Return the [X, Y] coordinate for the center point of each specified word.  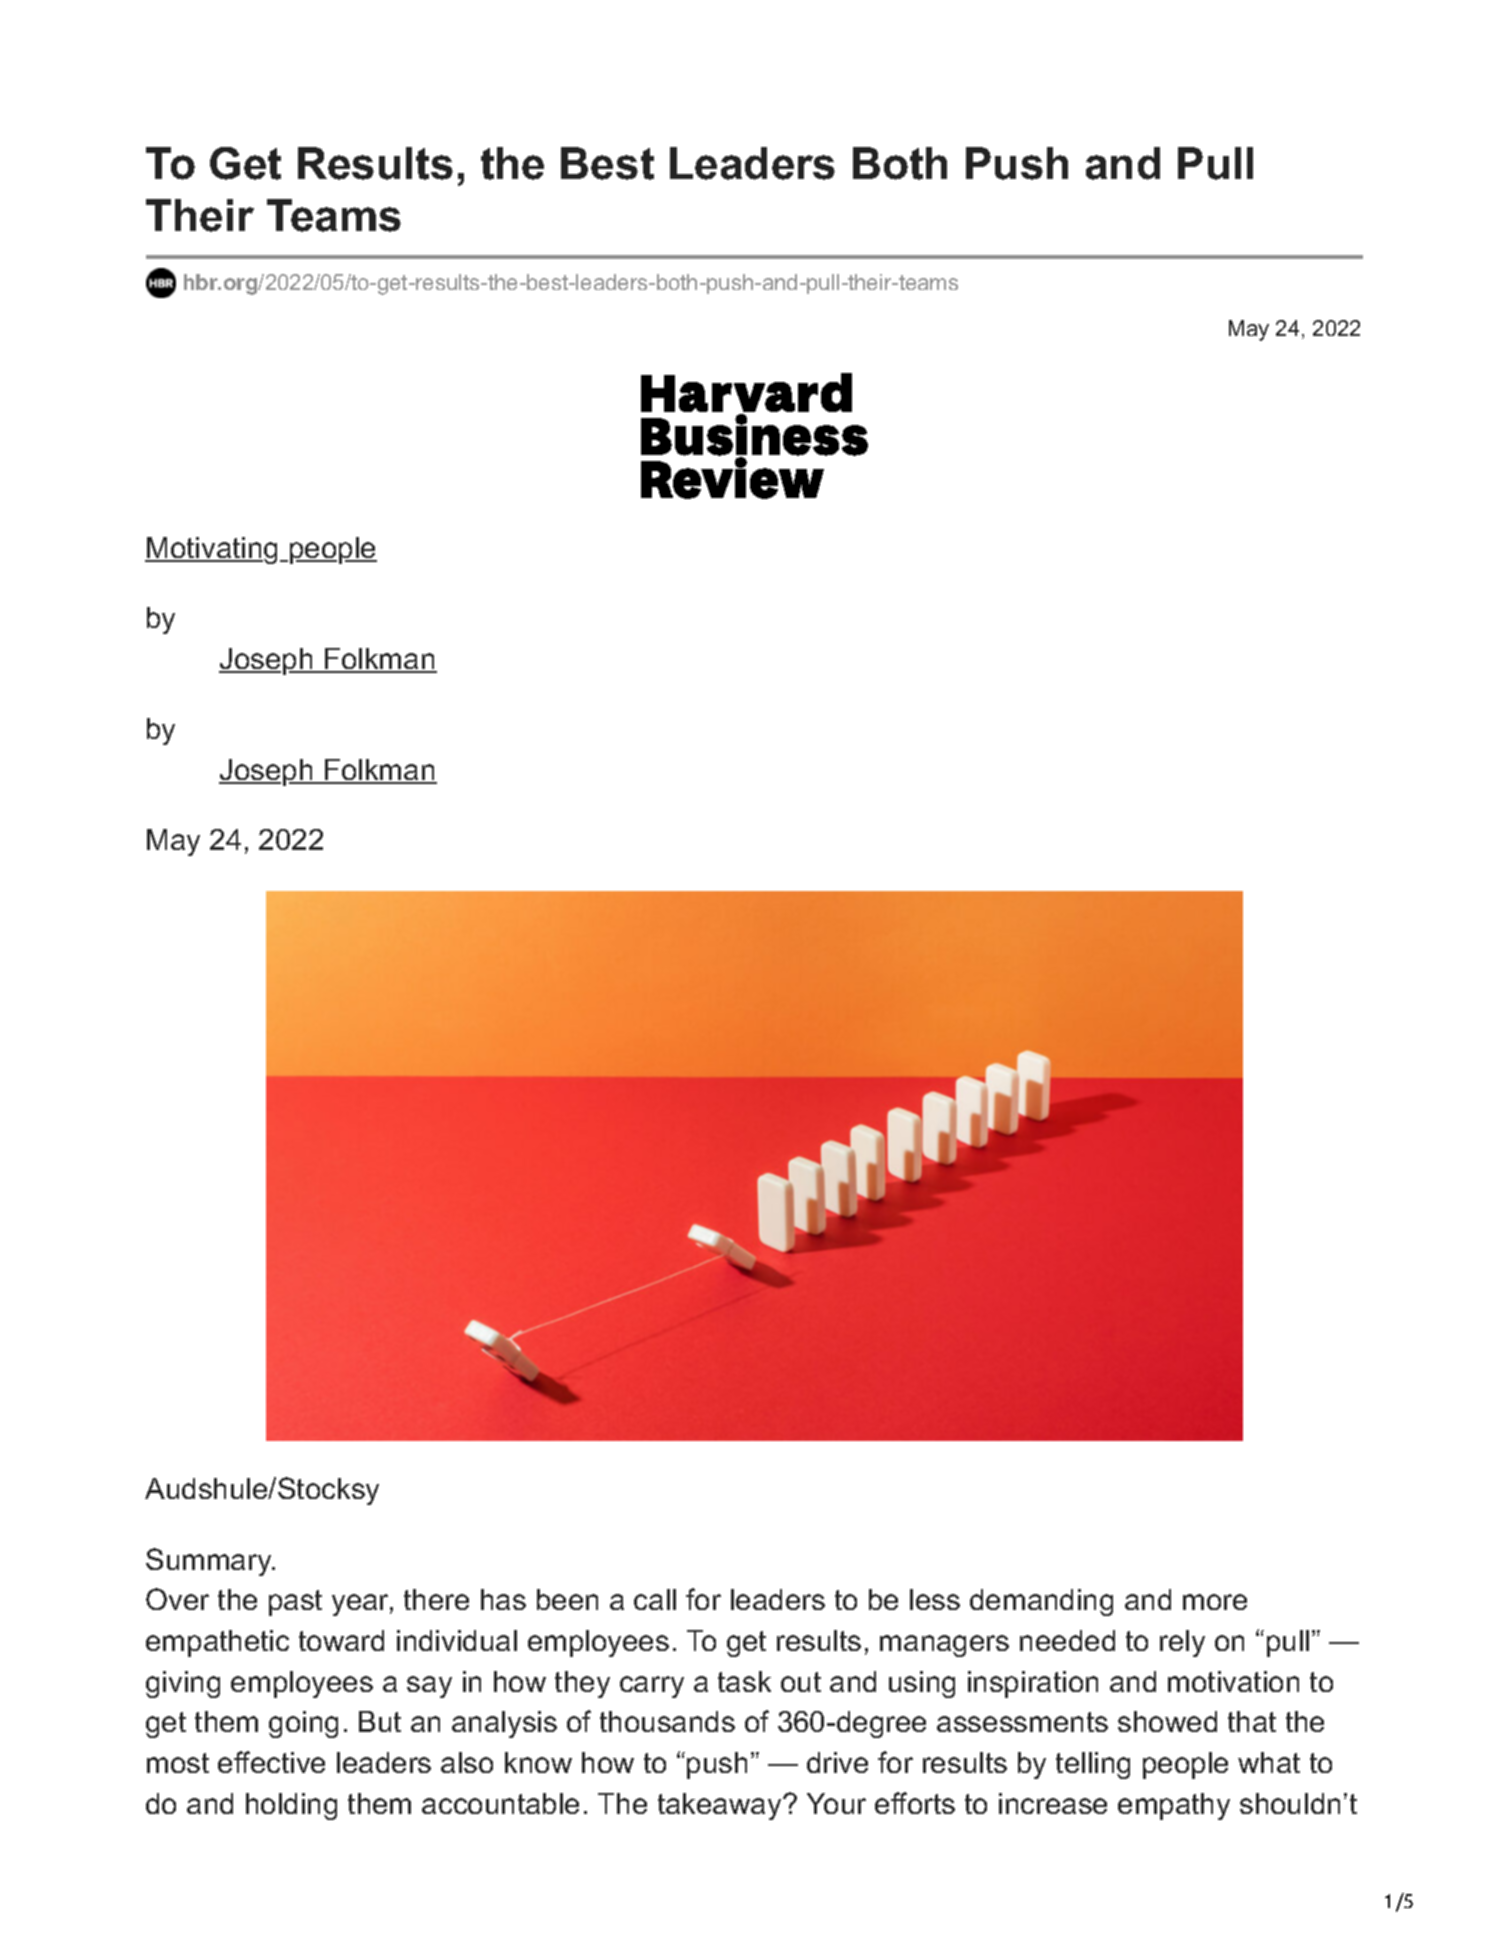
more [1215, 1602]
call [655, 1599]
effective [271, 1762]
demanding [1041, 1602]
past [295, 1603]
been [567, 1599]
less [935, 1599]
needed [1067, 1640]
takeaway [721, 1806]
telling [1093, 1765]
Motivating [213, 550]
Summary [210, 1562]
